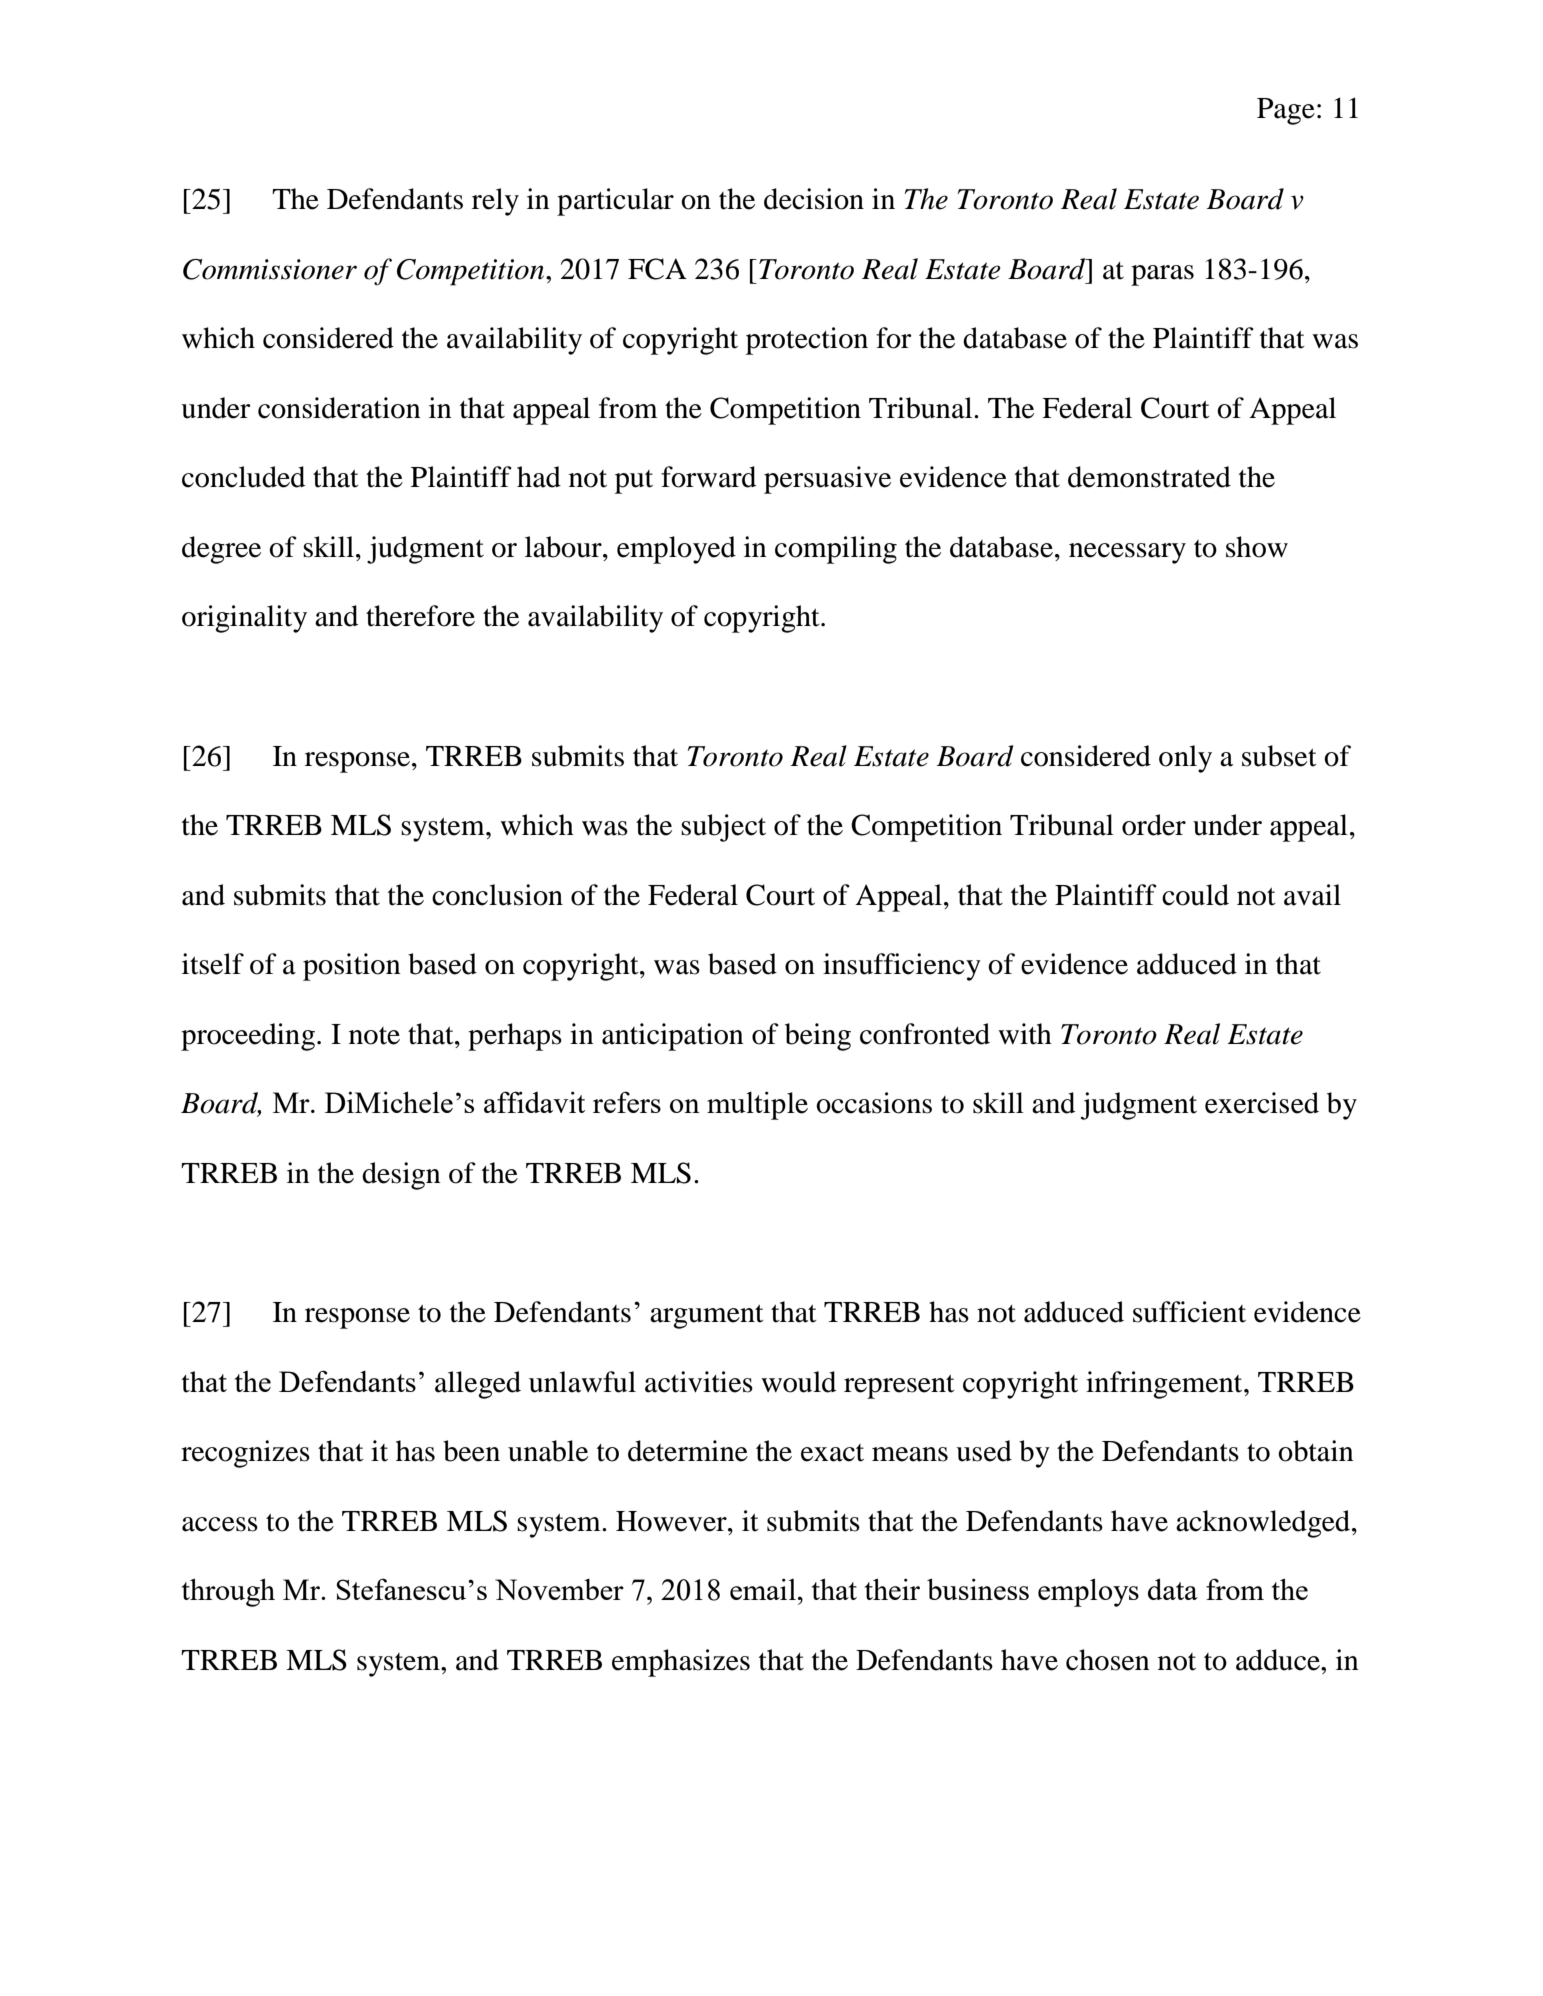 The height and width of the document is (1996, 1543). What do you see at coordinates (495, 202) in the document?
I see `rely` at bounding box center [495, 202].
